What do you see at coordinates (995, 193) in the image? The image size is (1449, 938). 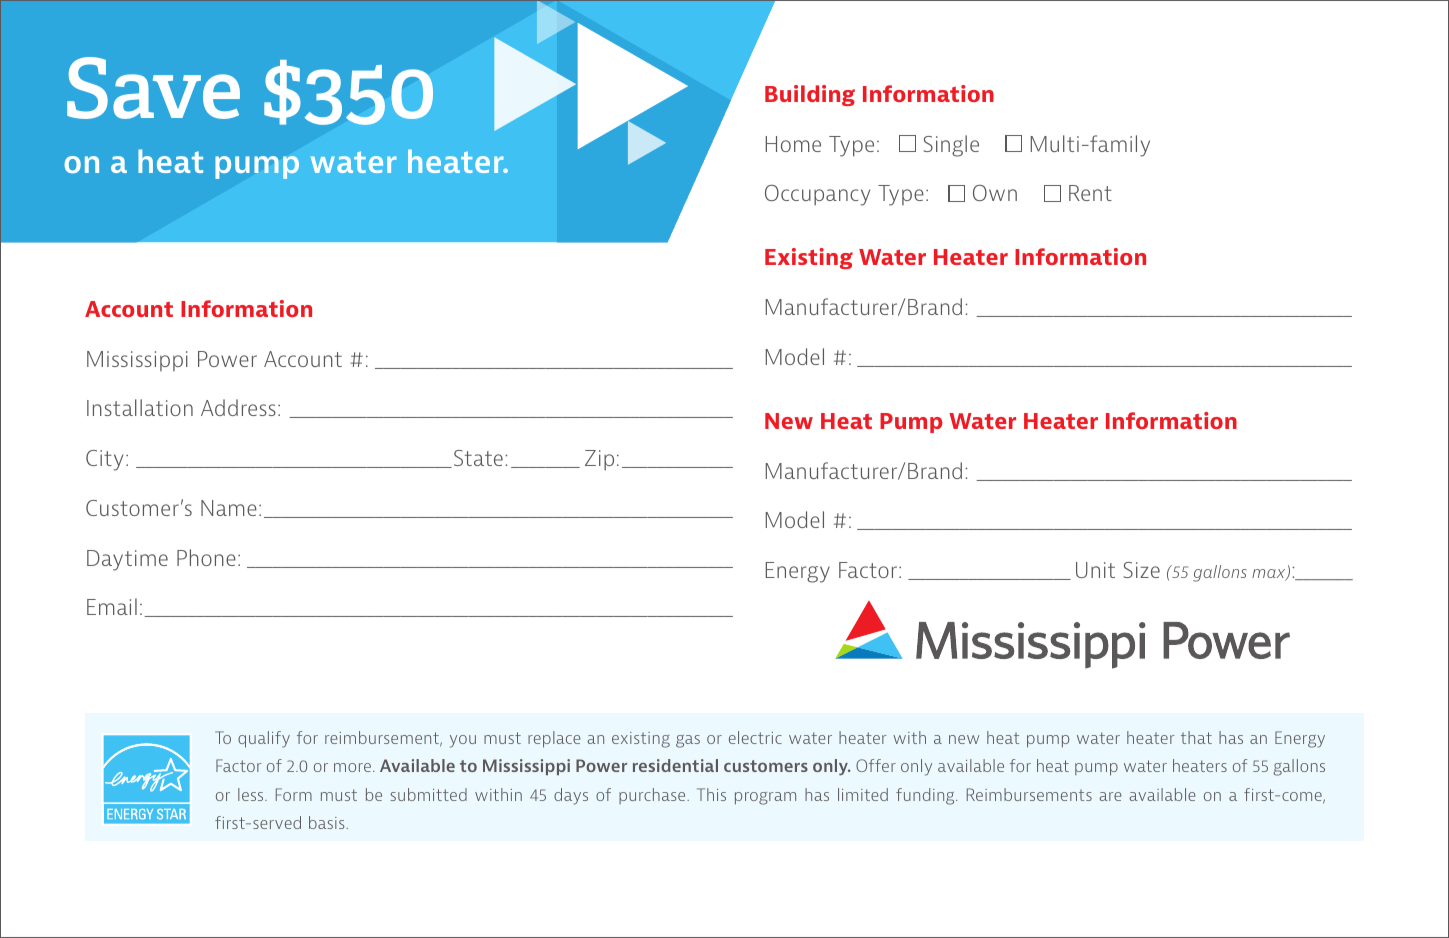 I see `Own` at bounding box center [995, 193].
